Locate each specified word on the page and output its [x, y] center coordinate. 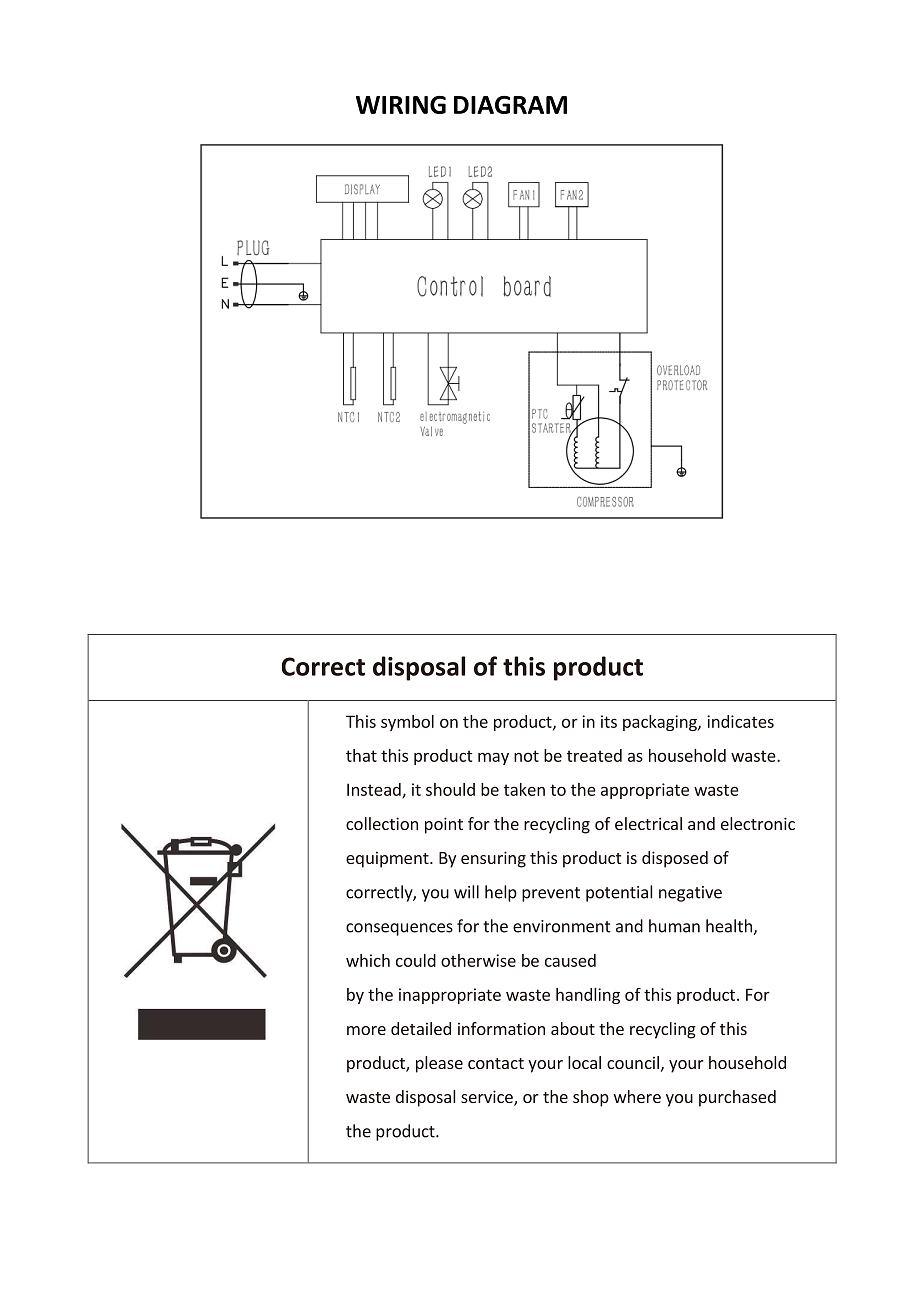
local [584, 1062]
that [361, 755]
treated [594, 755]
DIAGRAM [510, 105]
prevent [551, 894]
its [609, 721]
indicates [740, 721]
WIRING [401, 104]
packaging [661, 723]
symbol [407, 723]
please [439, 1064]
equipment [388, 860]
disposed [675, 859]
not [526, 756]
